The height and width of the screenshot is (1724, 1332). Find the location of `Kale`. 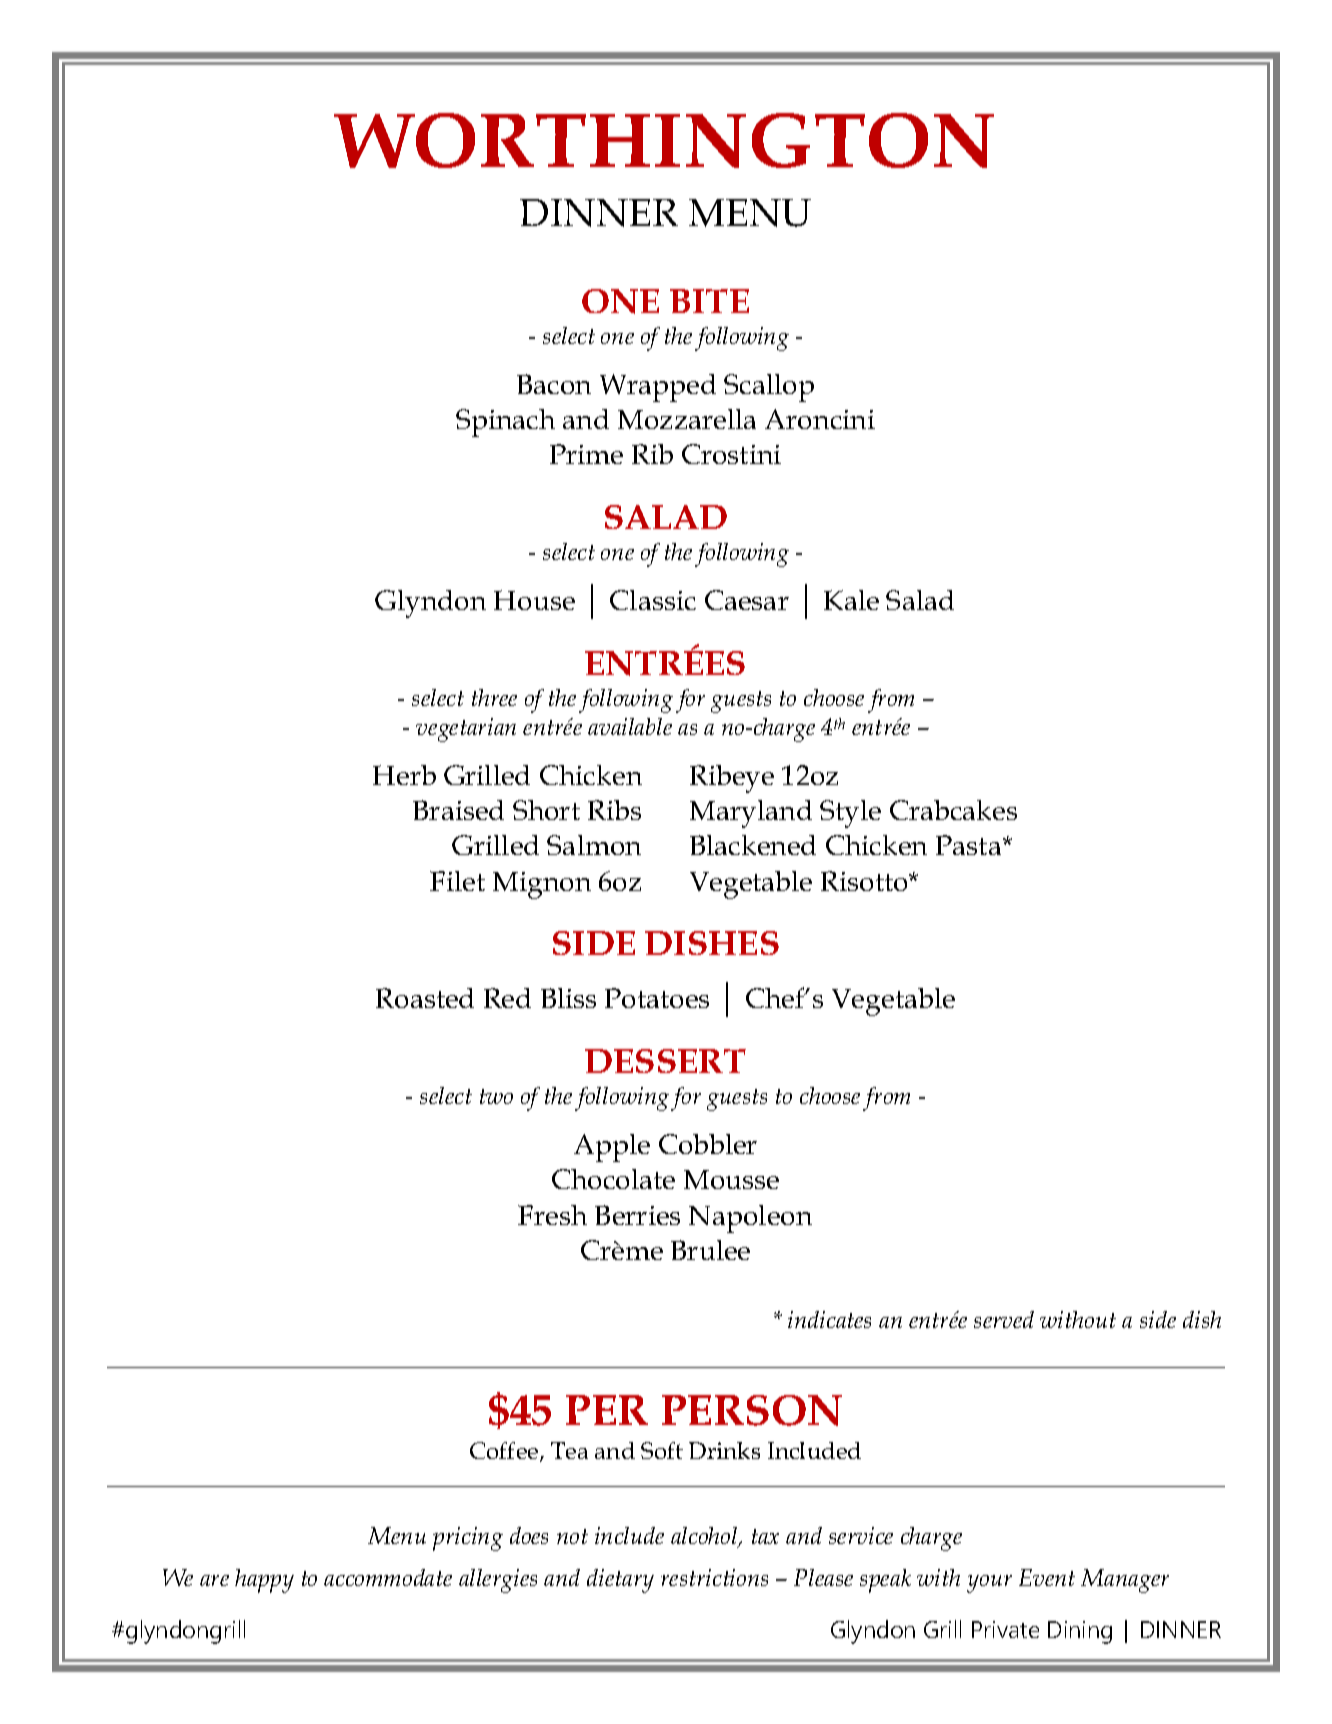

Kale is located at coordinates (851, 600).
